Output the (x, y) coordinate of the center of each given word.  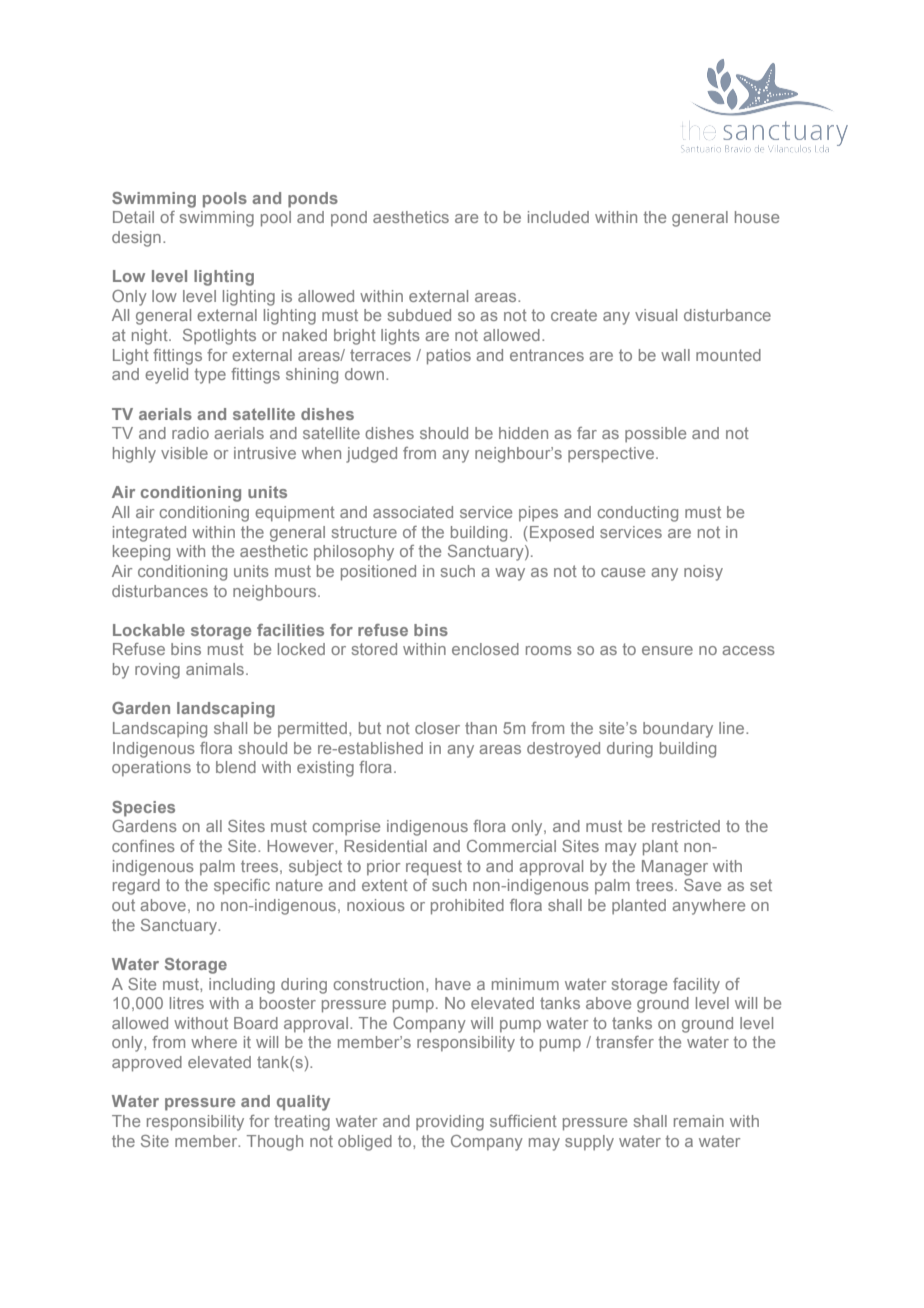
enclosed (485, 649)
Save (702, 885)
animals (215, 669)
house (757, 217)
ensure (667, 650)
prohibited (467, 907)
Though (275, 1143)
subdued (419, 315)
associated (413, 512)
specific (242, 887)
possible (655, 434)
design (136, 239)
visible (184, 453)
